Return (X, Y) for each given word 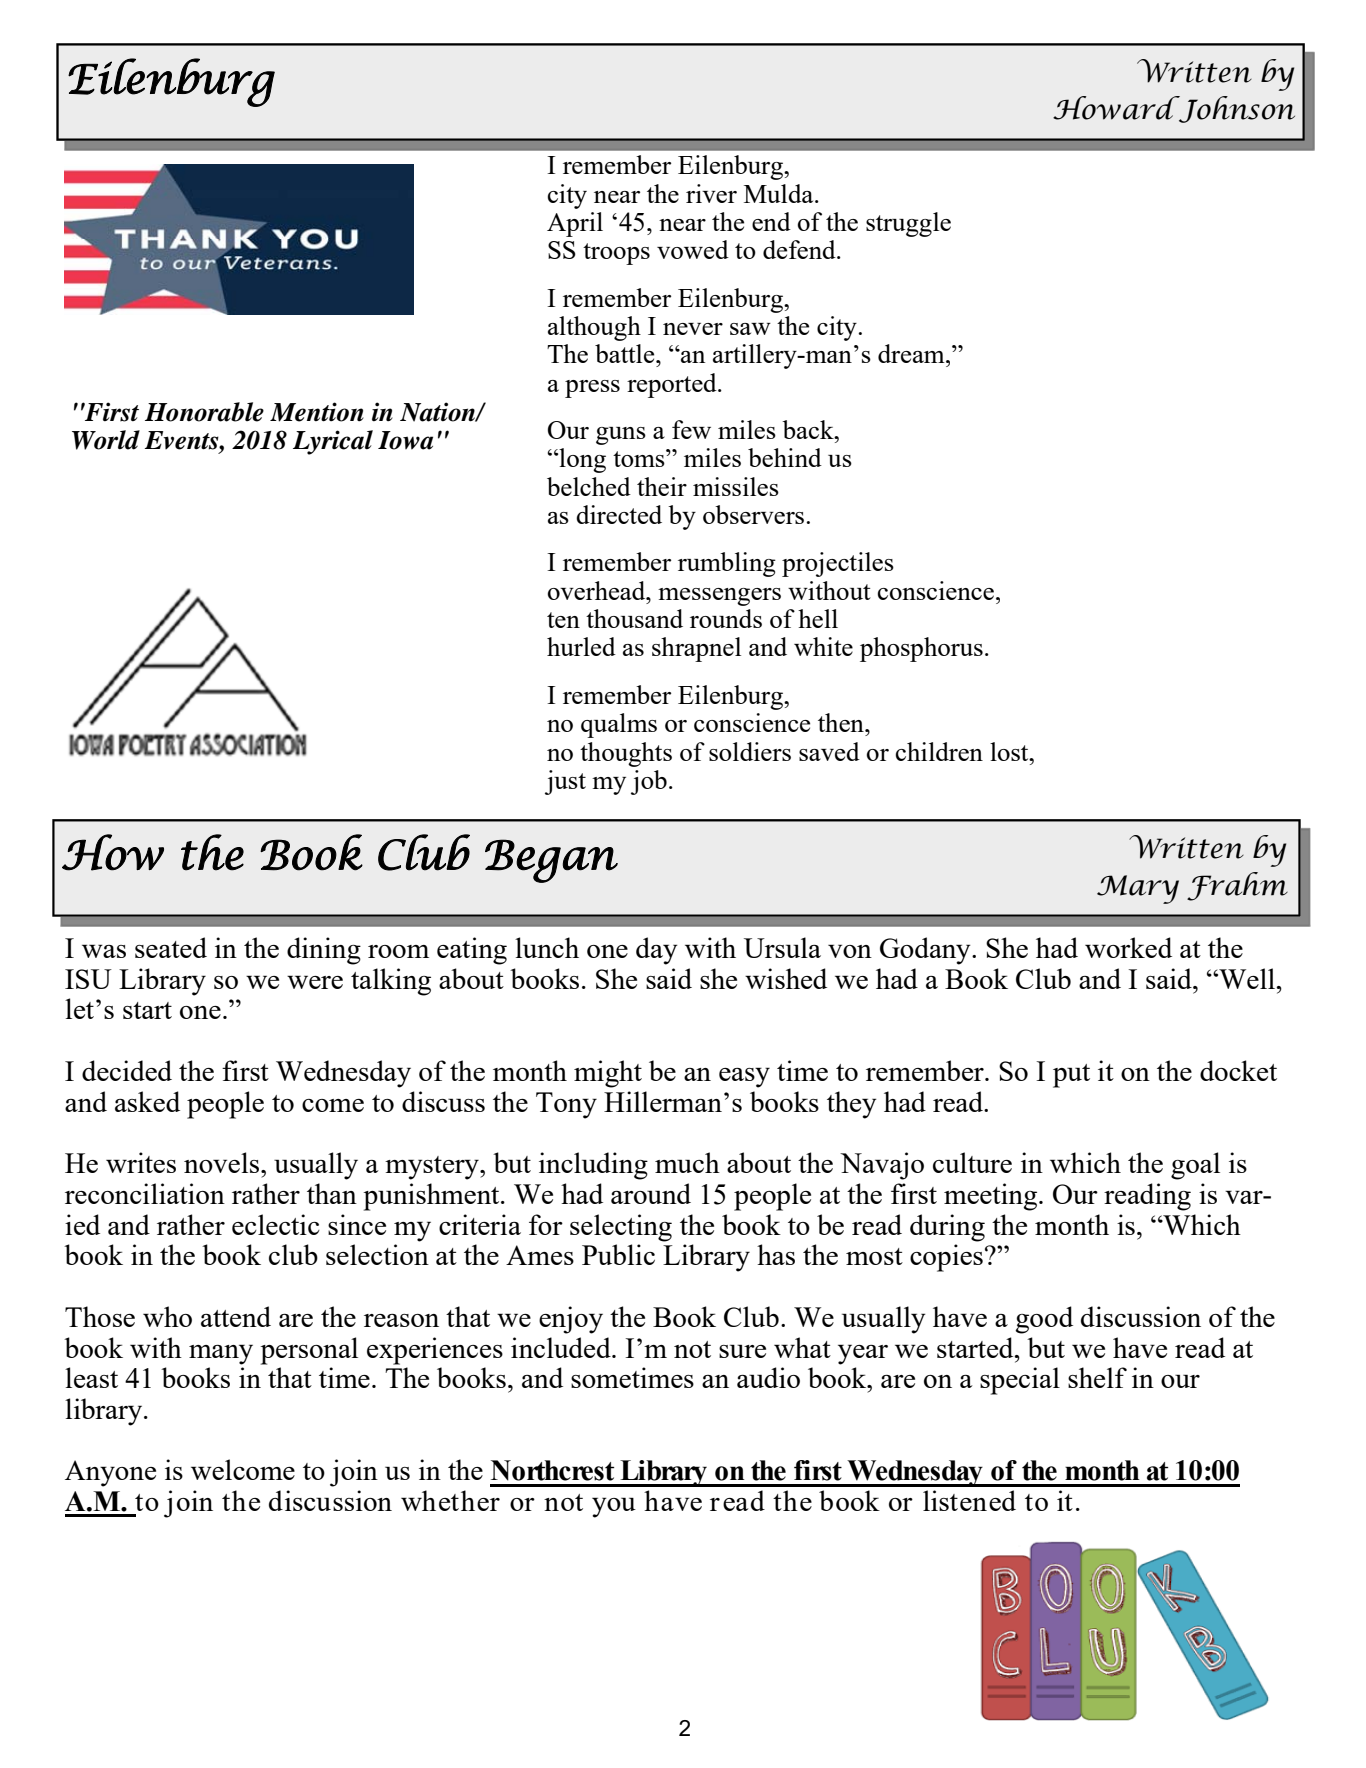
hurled (581, 646)
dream (912, 353)
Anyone (110, 1473)
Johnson (1236, 109)
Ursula (782, 947)
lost (1010, 751)
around (651, 1193)
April (575, 224)
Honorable (204, 412)
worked (1128, 947)
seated (171, 947)
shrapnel (696, 649)
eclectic (276, 1224)
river (711, 193)
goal (1195, 1166)
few (691, 429)
